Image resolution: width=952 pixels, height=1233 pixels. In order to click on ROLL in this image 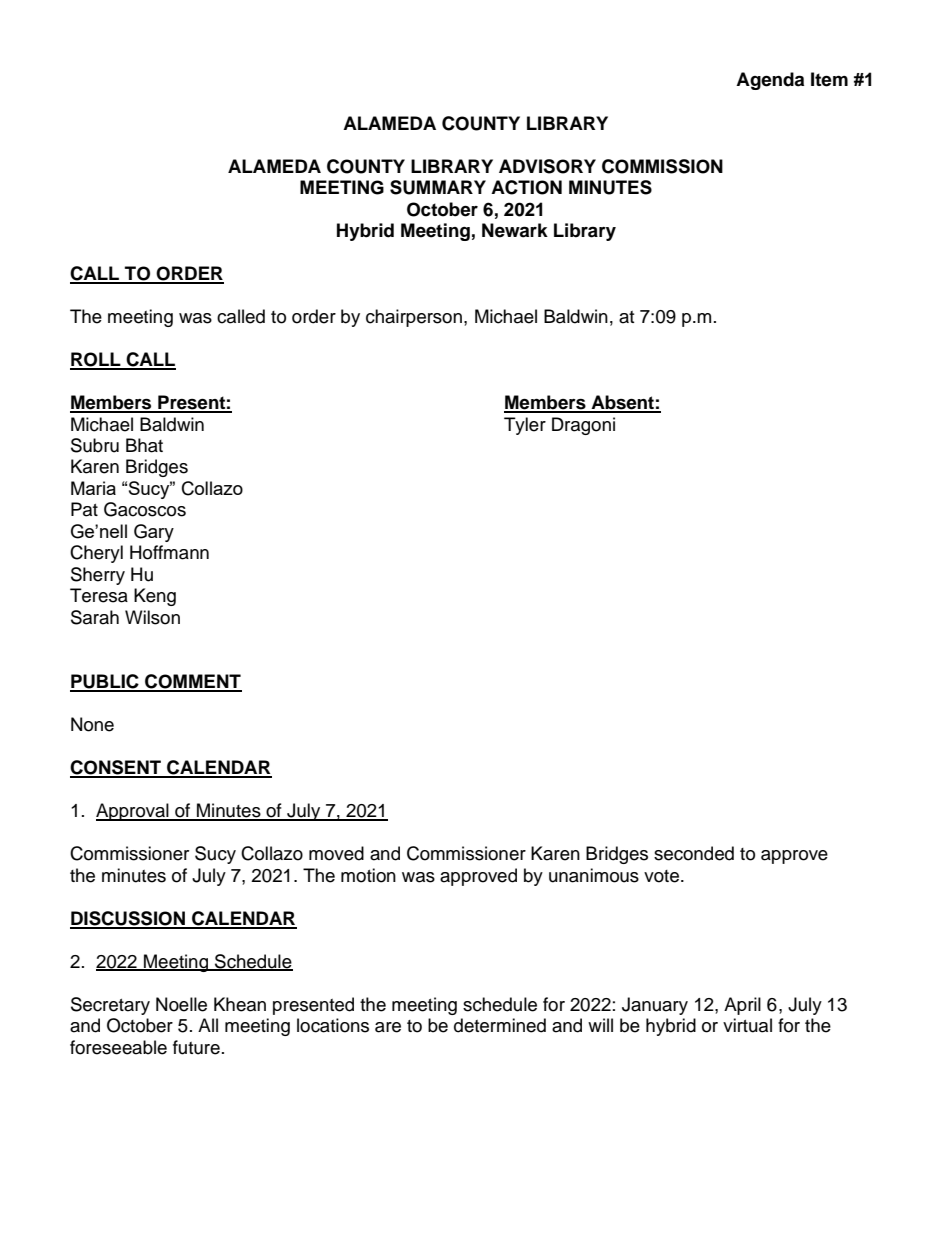, I will do `click(96, 360)`.
